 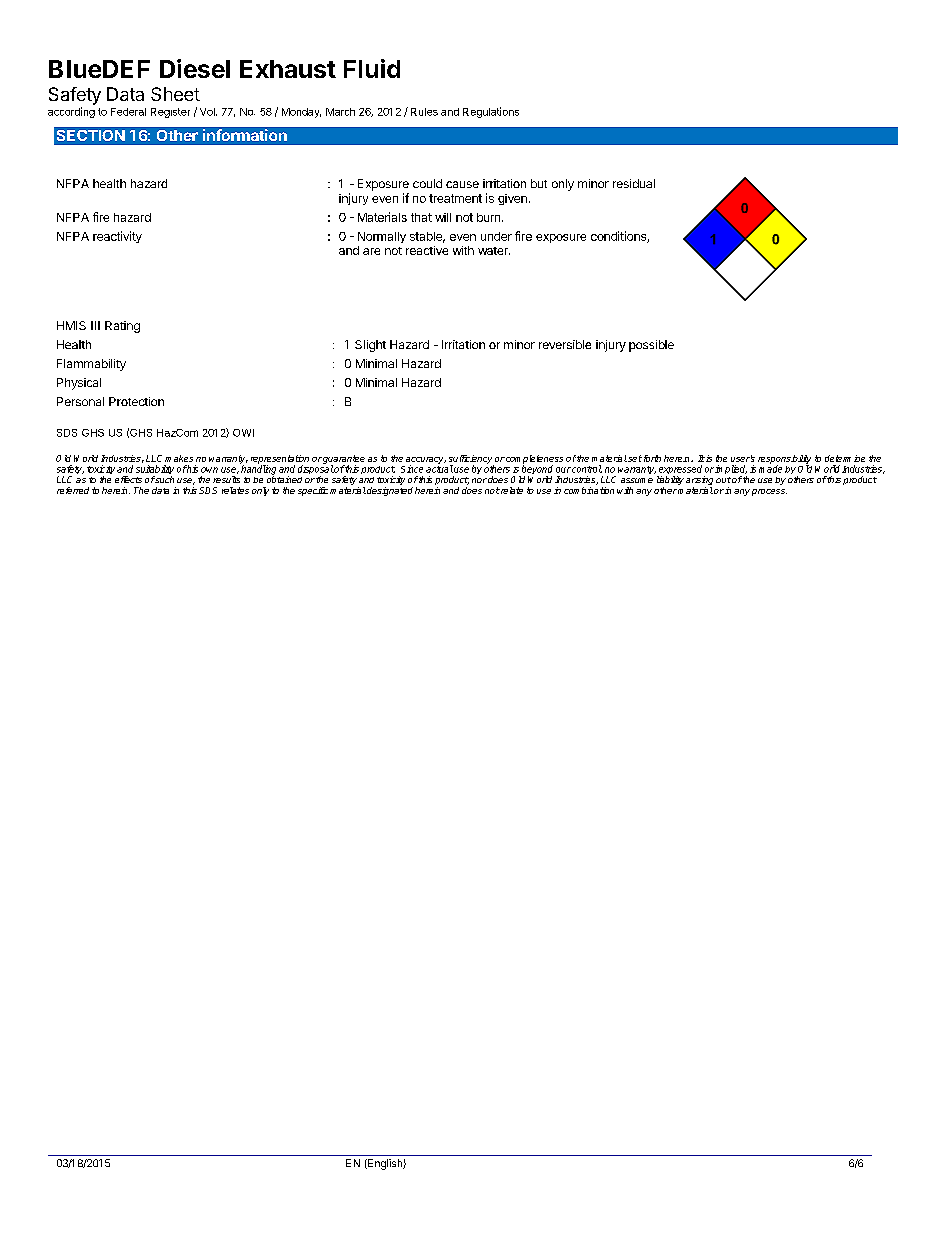 I want to click on will, so click(x=443, y=217).
